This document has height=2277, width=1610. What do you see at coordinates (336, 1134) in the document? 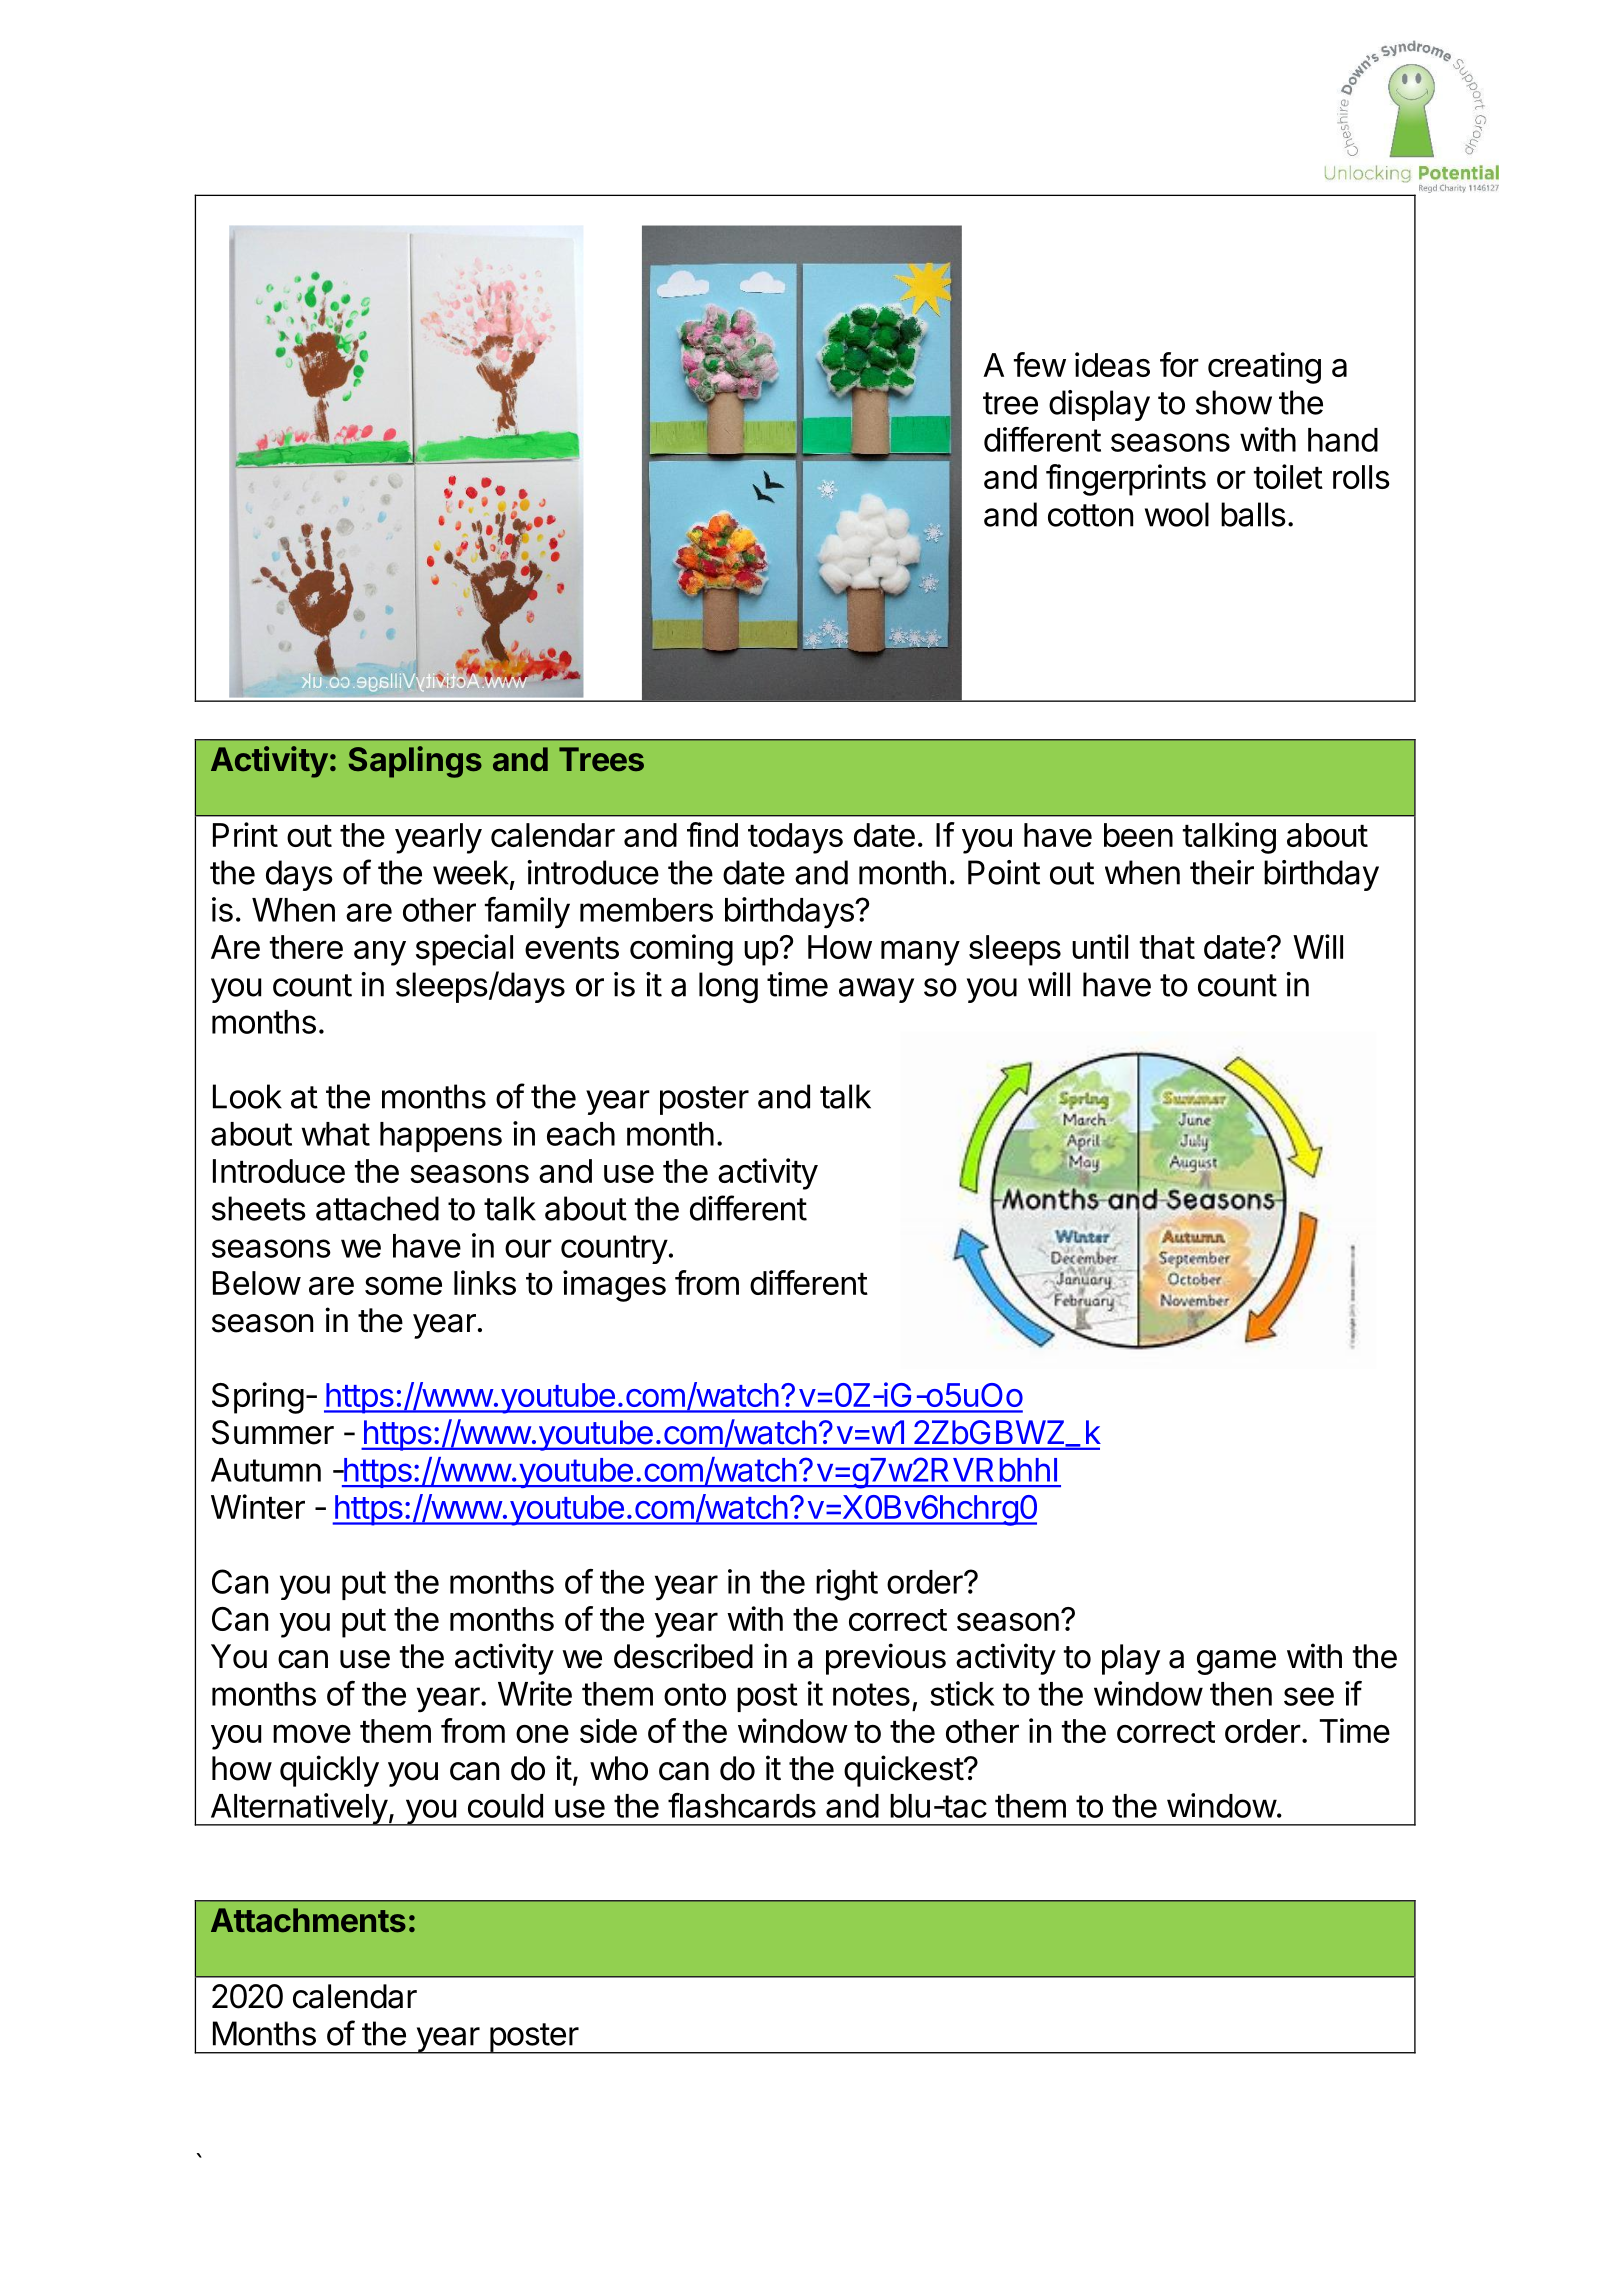
I see `what` at bounding box center [336, 1134].
